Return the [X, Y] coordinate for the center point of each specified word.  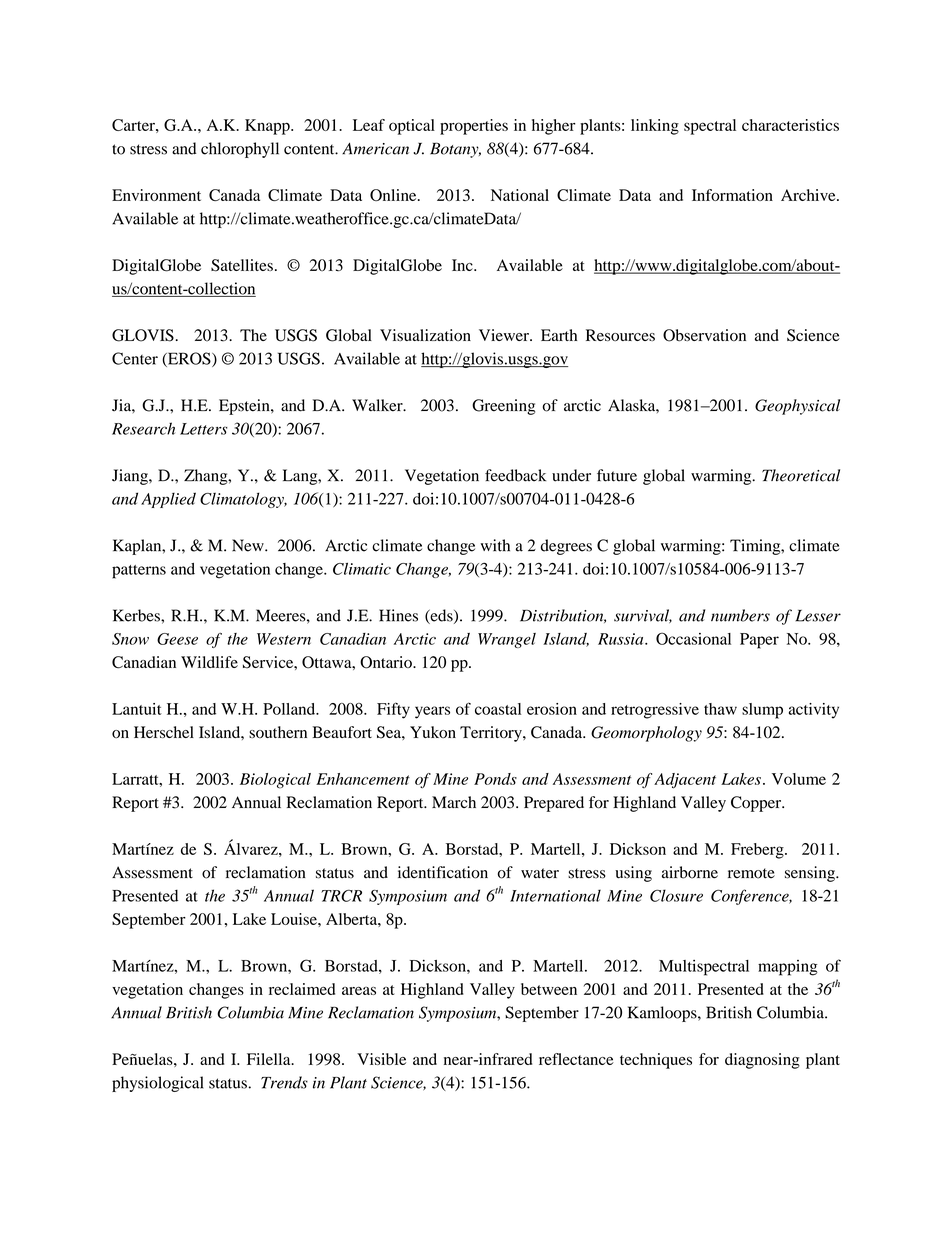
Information [732, 195]
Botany [455, 150]
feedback [515, 475]
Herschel [164, 732]
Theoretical [801, 475]
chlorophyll [240, 150]
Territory [492, 734]
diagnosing [762, 1061]
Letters [204, 429]
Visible [381, 1059]
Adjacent [685, 781]
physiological [157, 1084]
